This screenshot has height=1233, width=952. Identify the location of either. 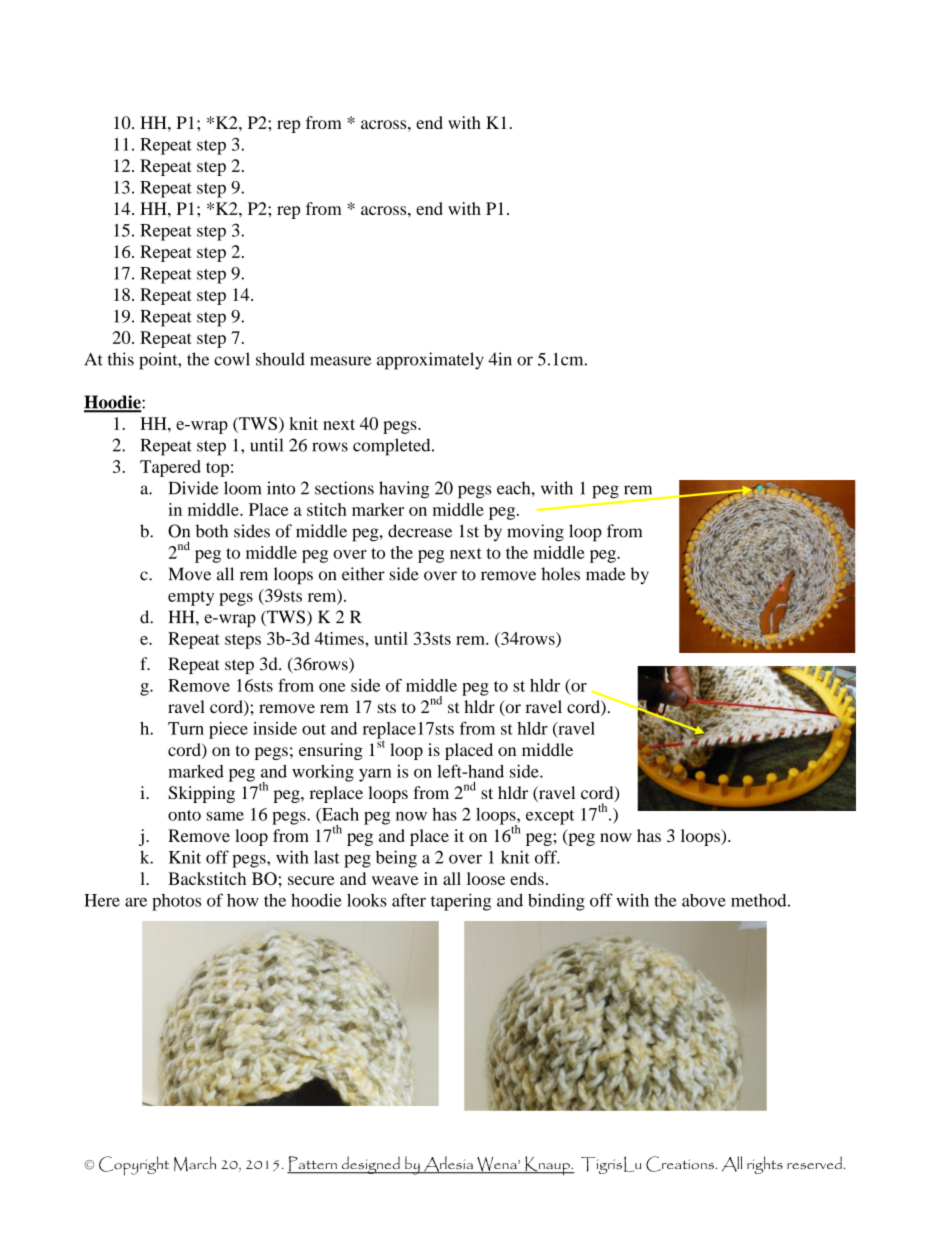
(363, 574).
